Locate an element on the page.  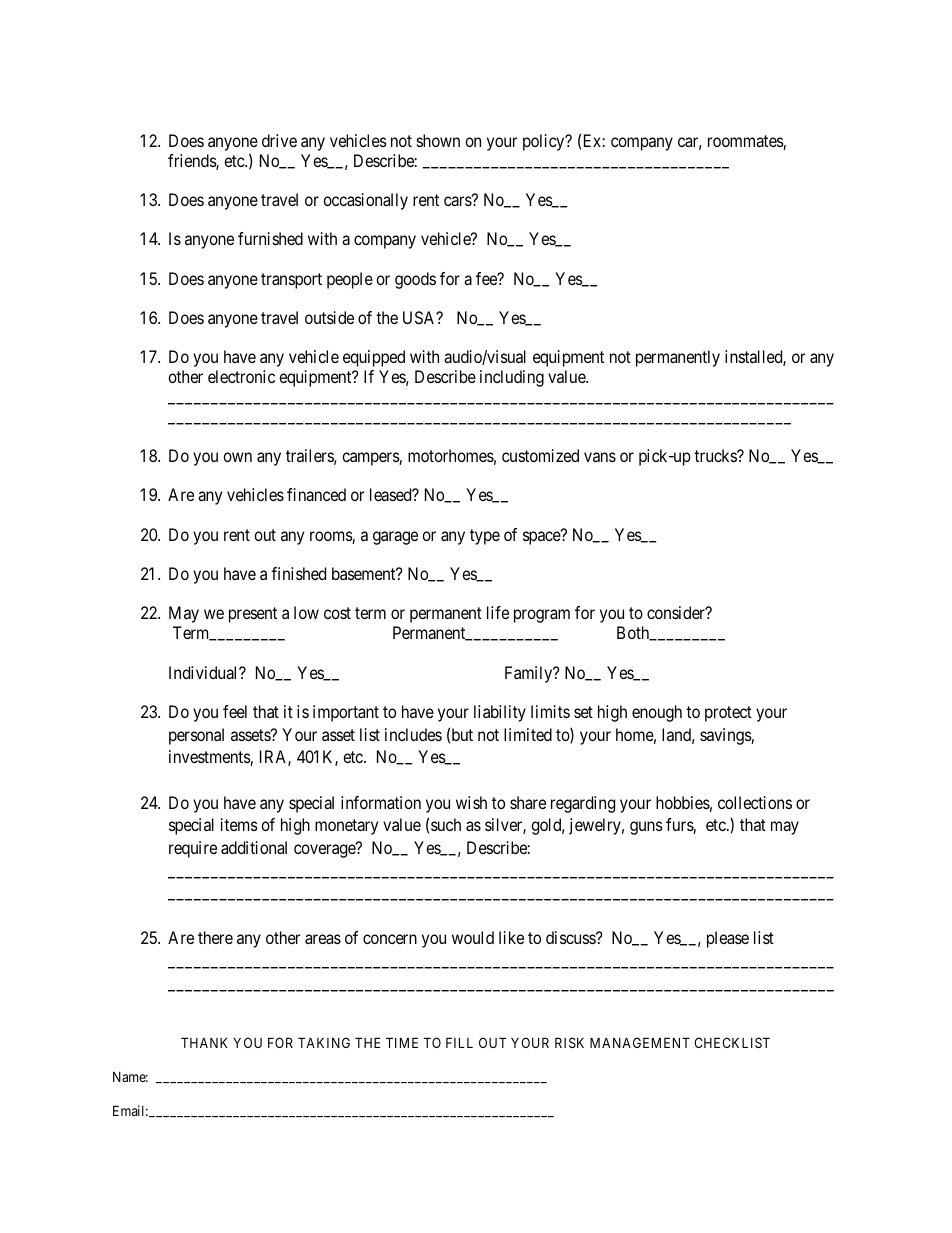
cars is located at coordinates (458, 201).
